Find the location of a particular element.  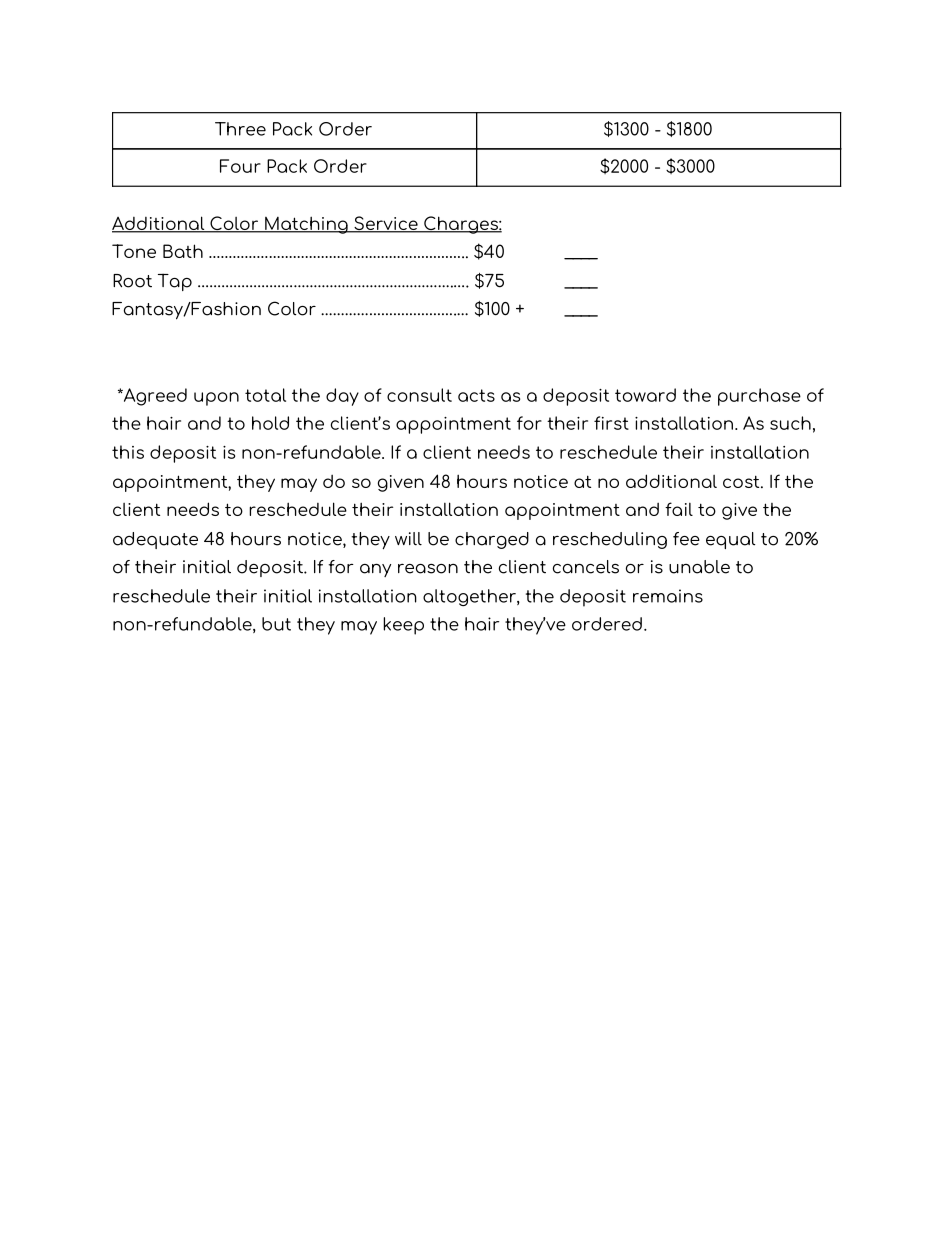

charged is located at coordinates (492, 540).
